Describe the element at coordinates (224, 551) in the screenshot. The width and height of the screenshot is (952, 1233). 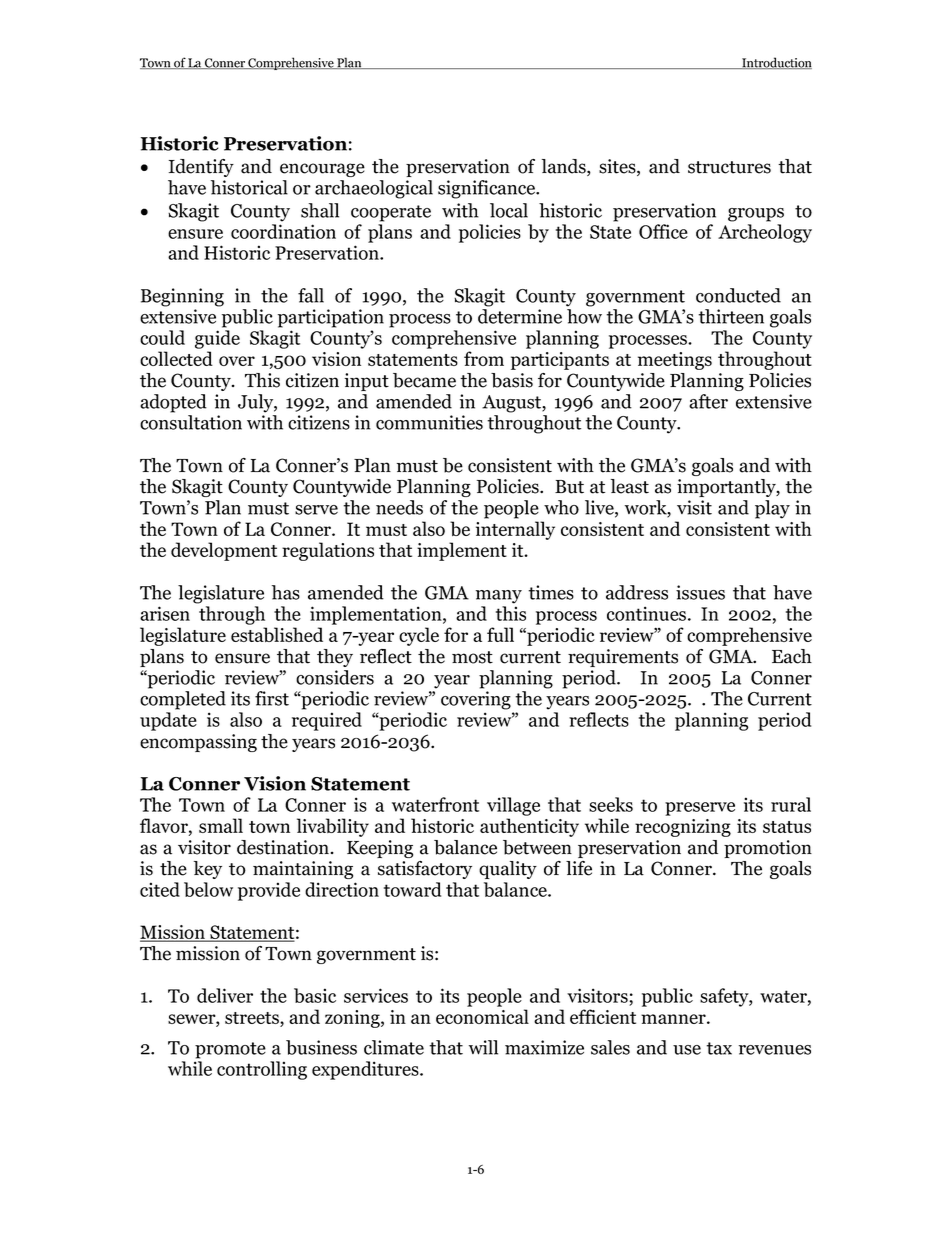
I see `development` at that location.
